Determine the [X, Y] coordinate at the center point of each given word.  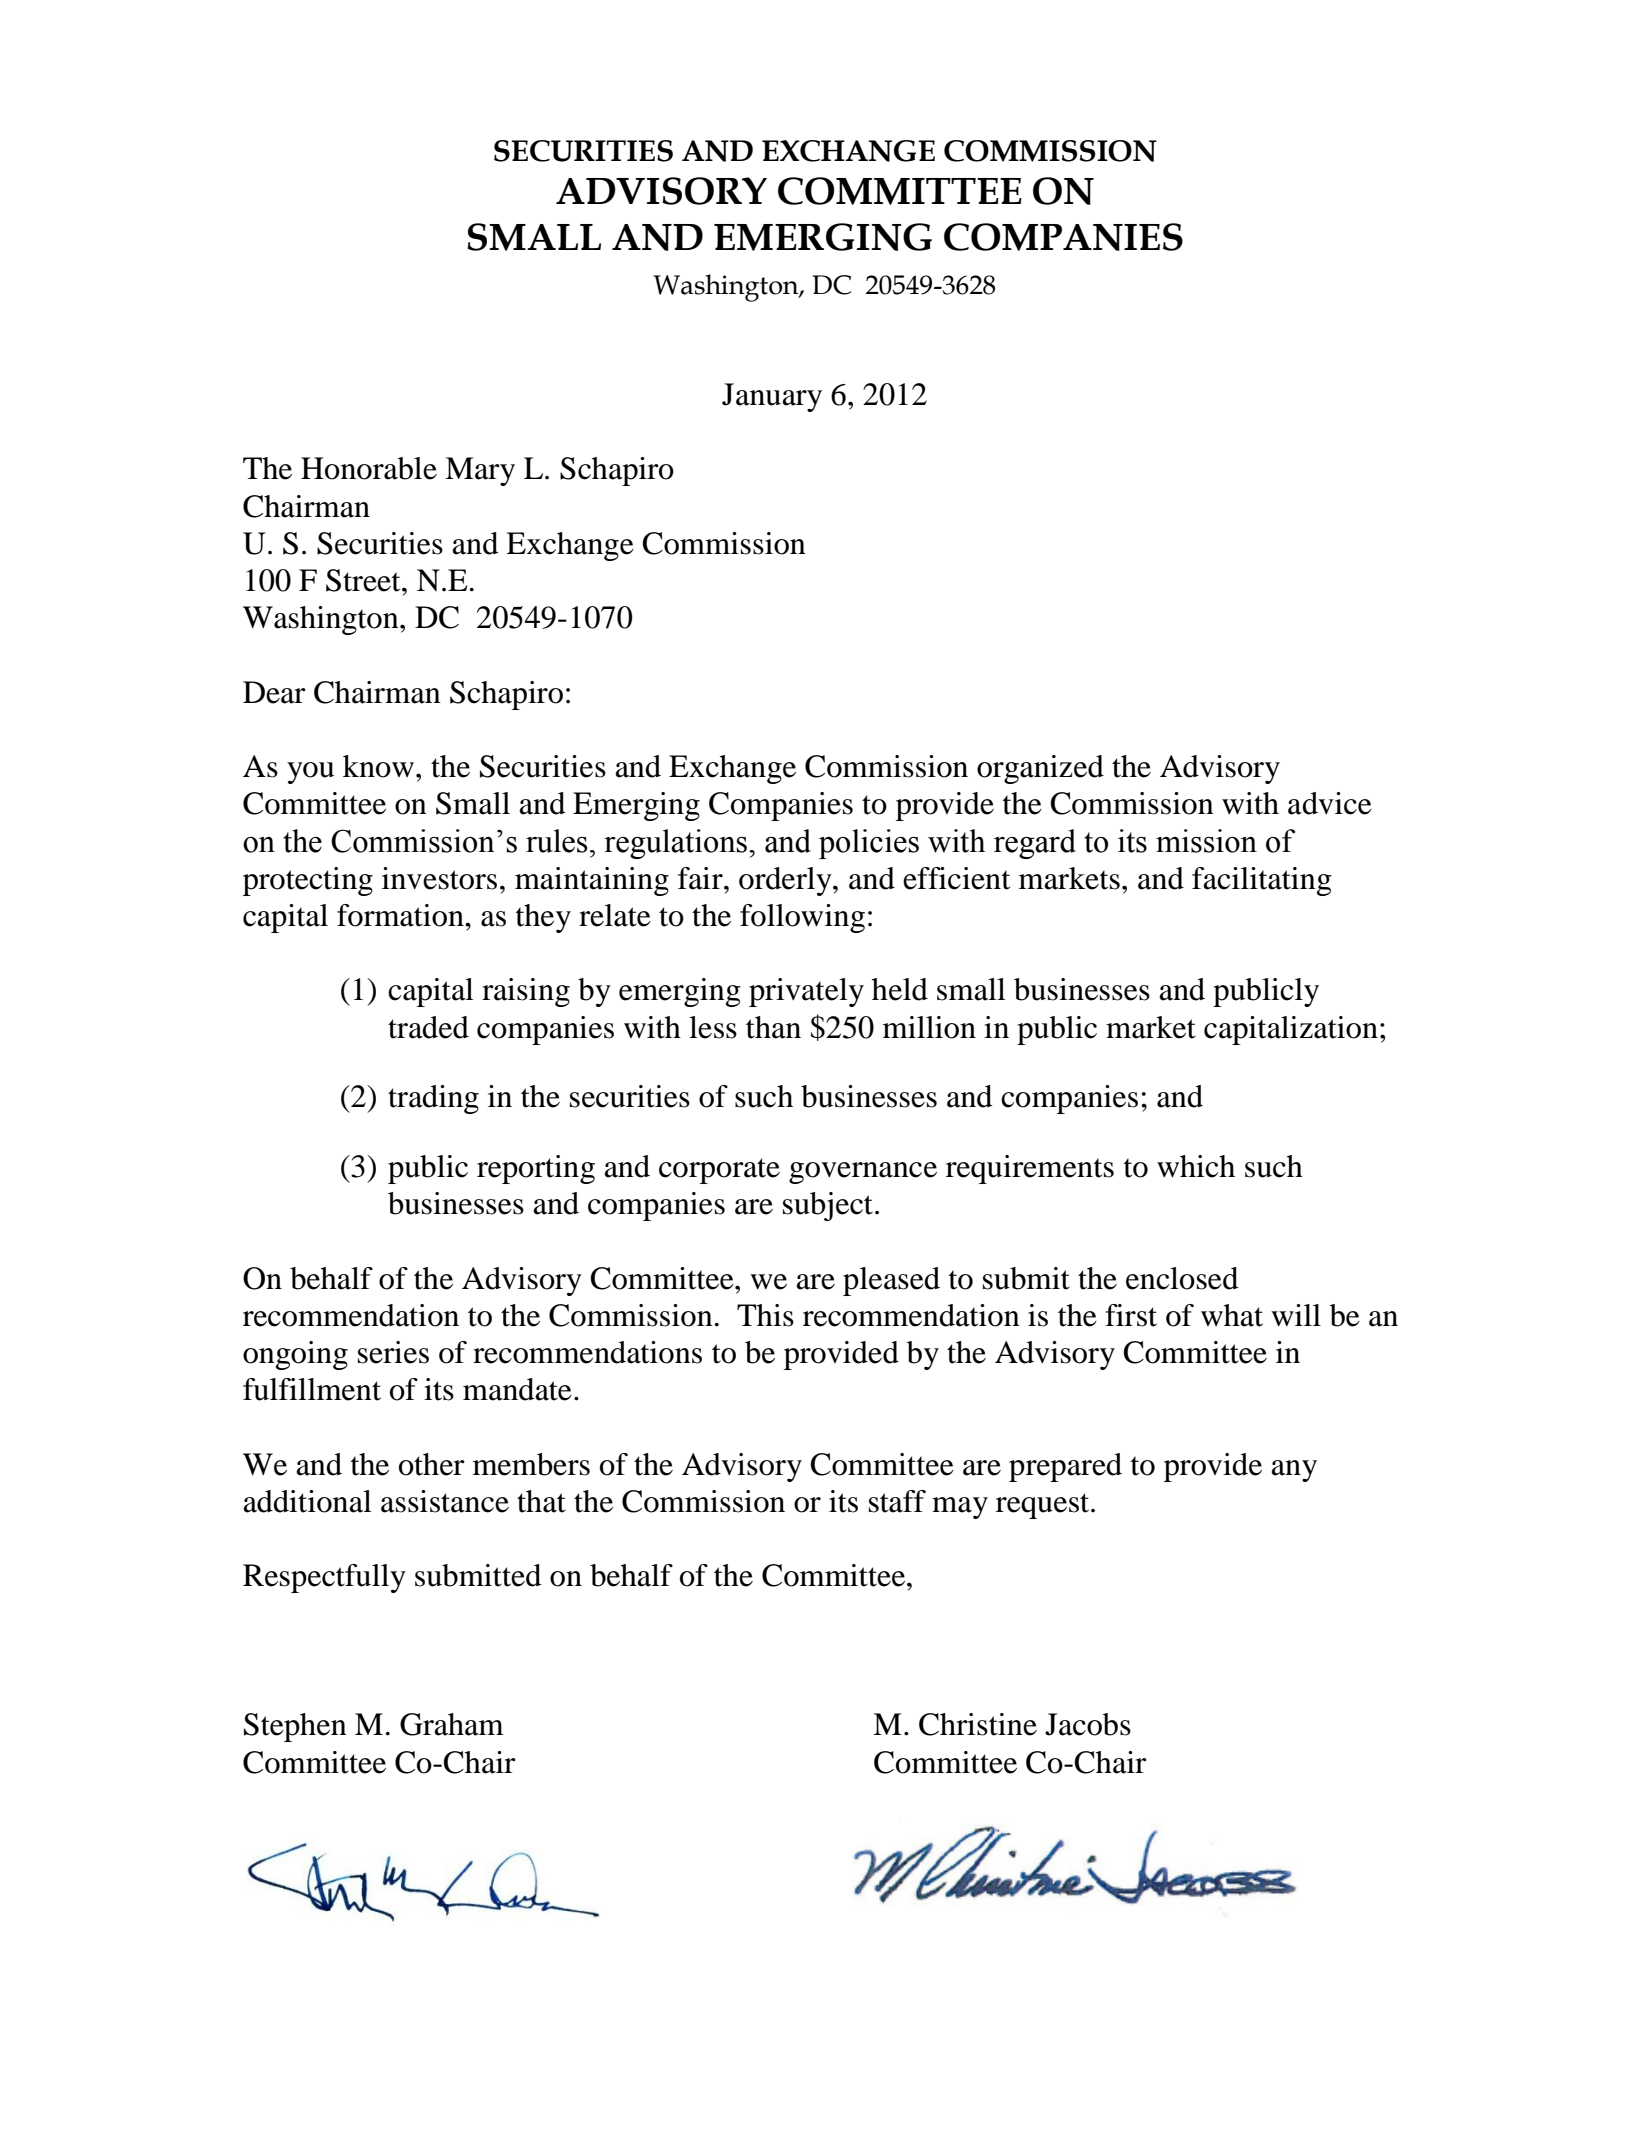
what [1232, 1315]
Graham [452, 1724]
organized [1040, 769]
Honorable [369, 468]
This [765, 1315]
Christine [978, 1724]
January [772, 397]
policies [869, 844]
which [1196, 1166]
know [378, 766]
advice [1330, 803]
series [393, 1352]
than [773, 1027]
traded [428, 1027]
